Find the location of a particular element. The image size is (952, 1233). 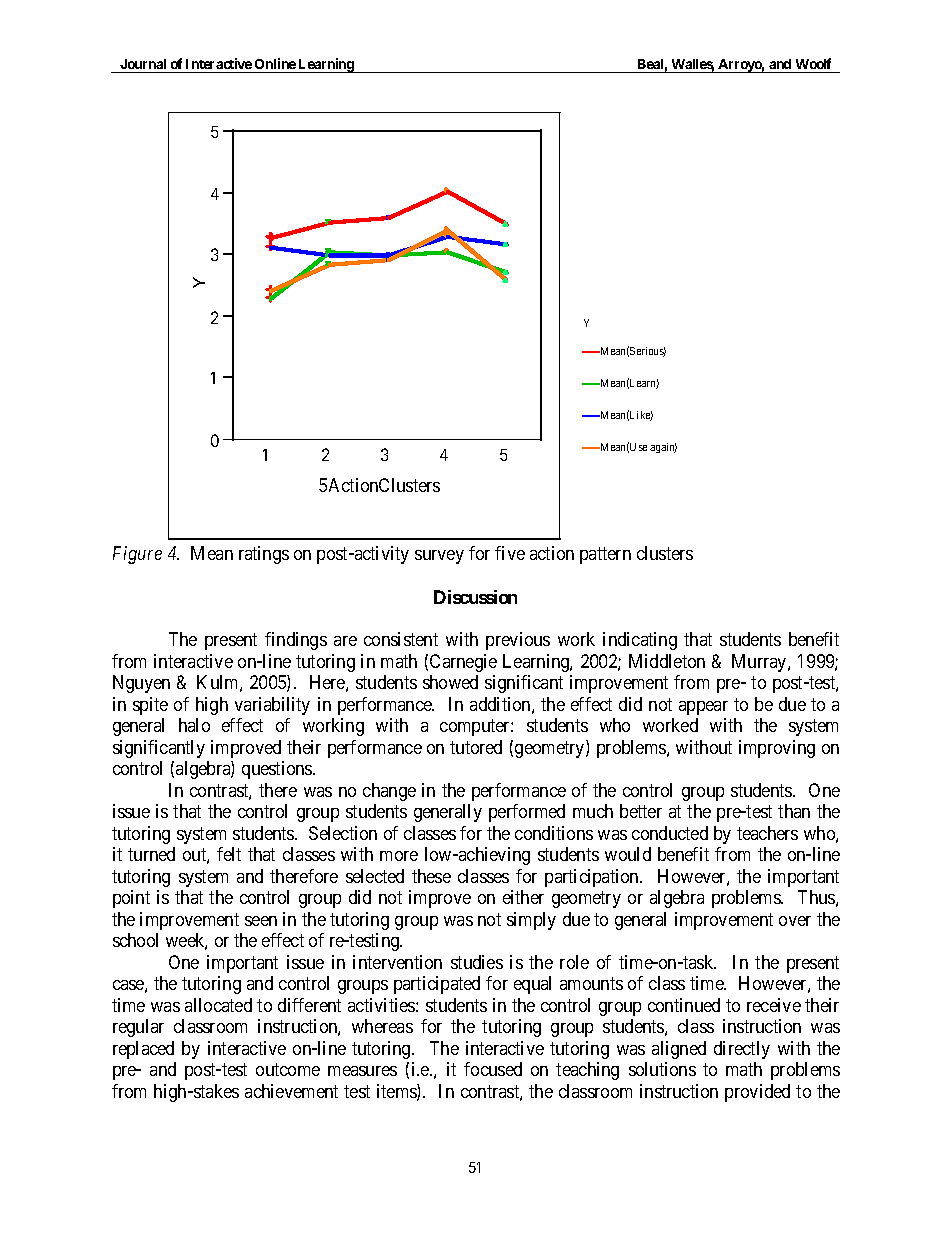

Figure is located at coordinates (137, 555).
